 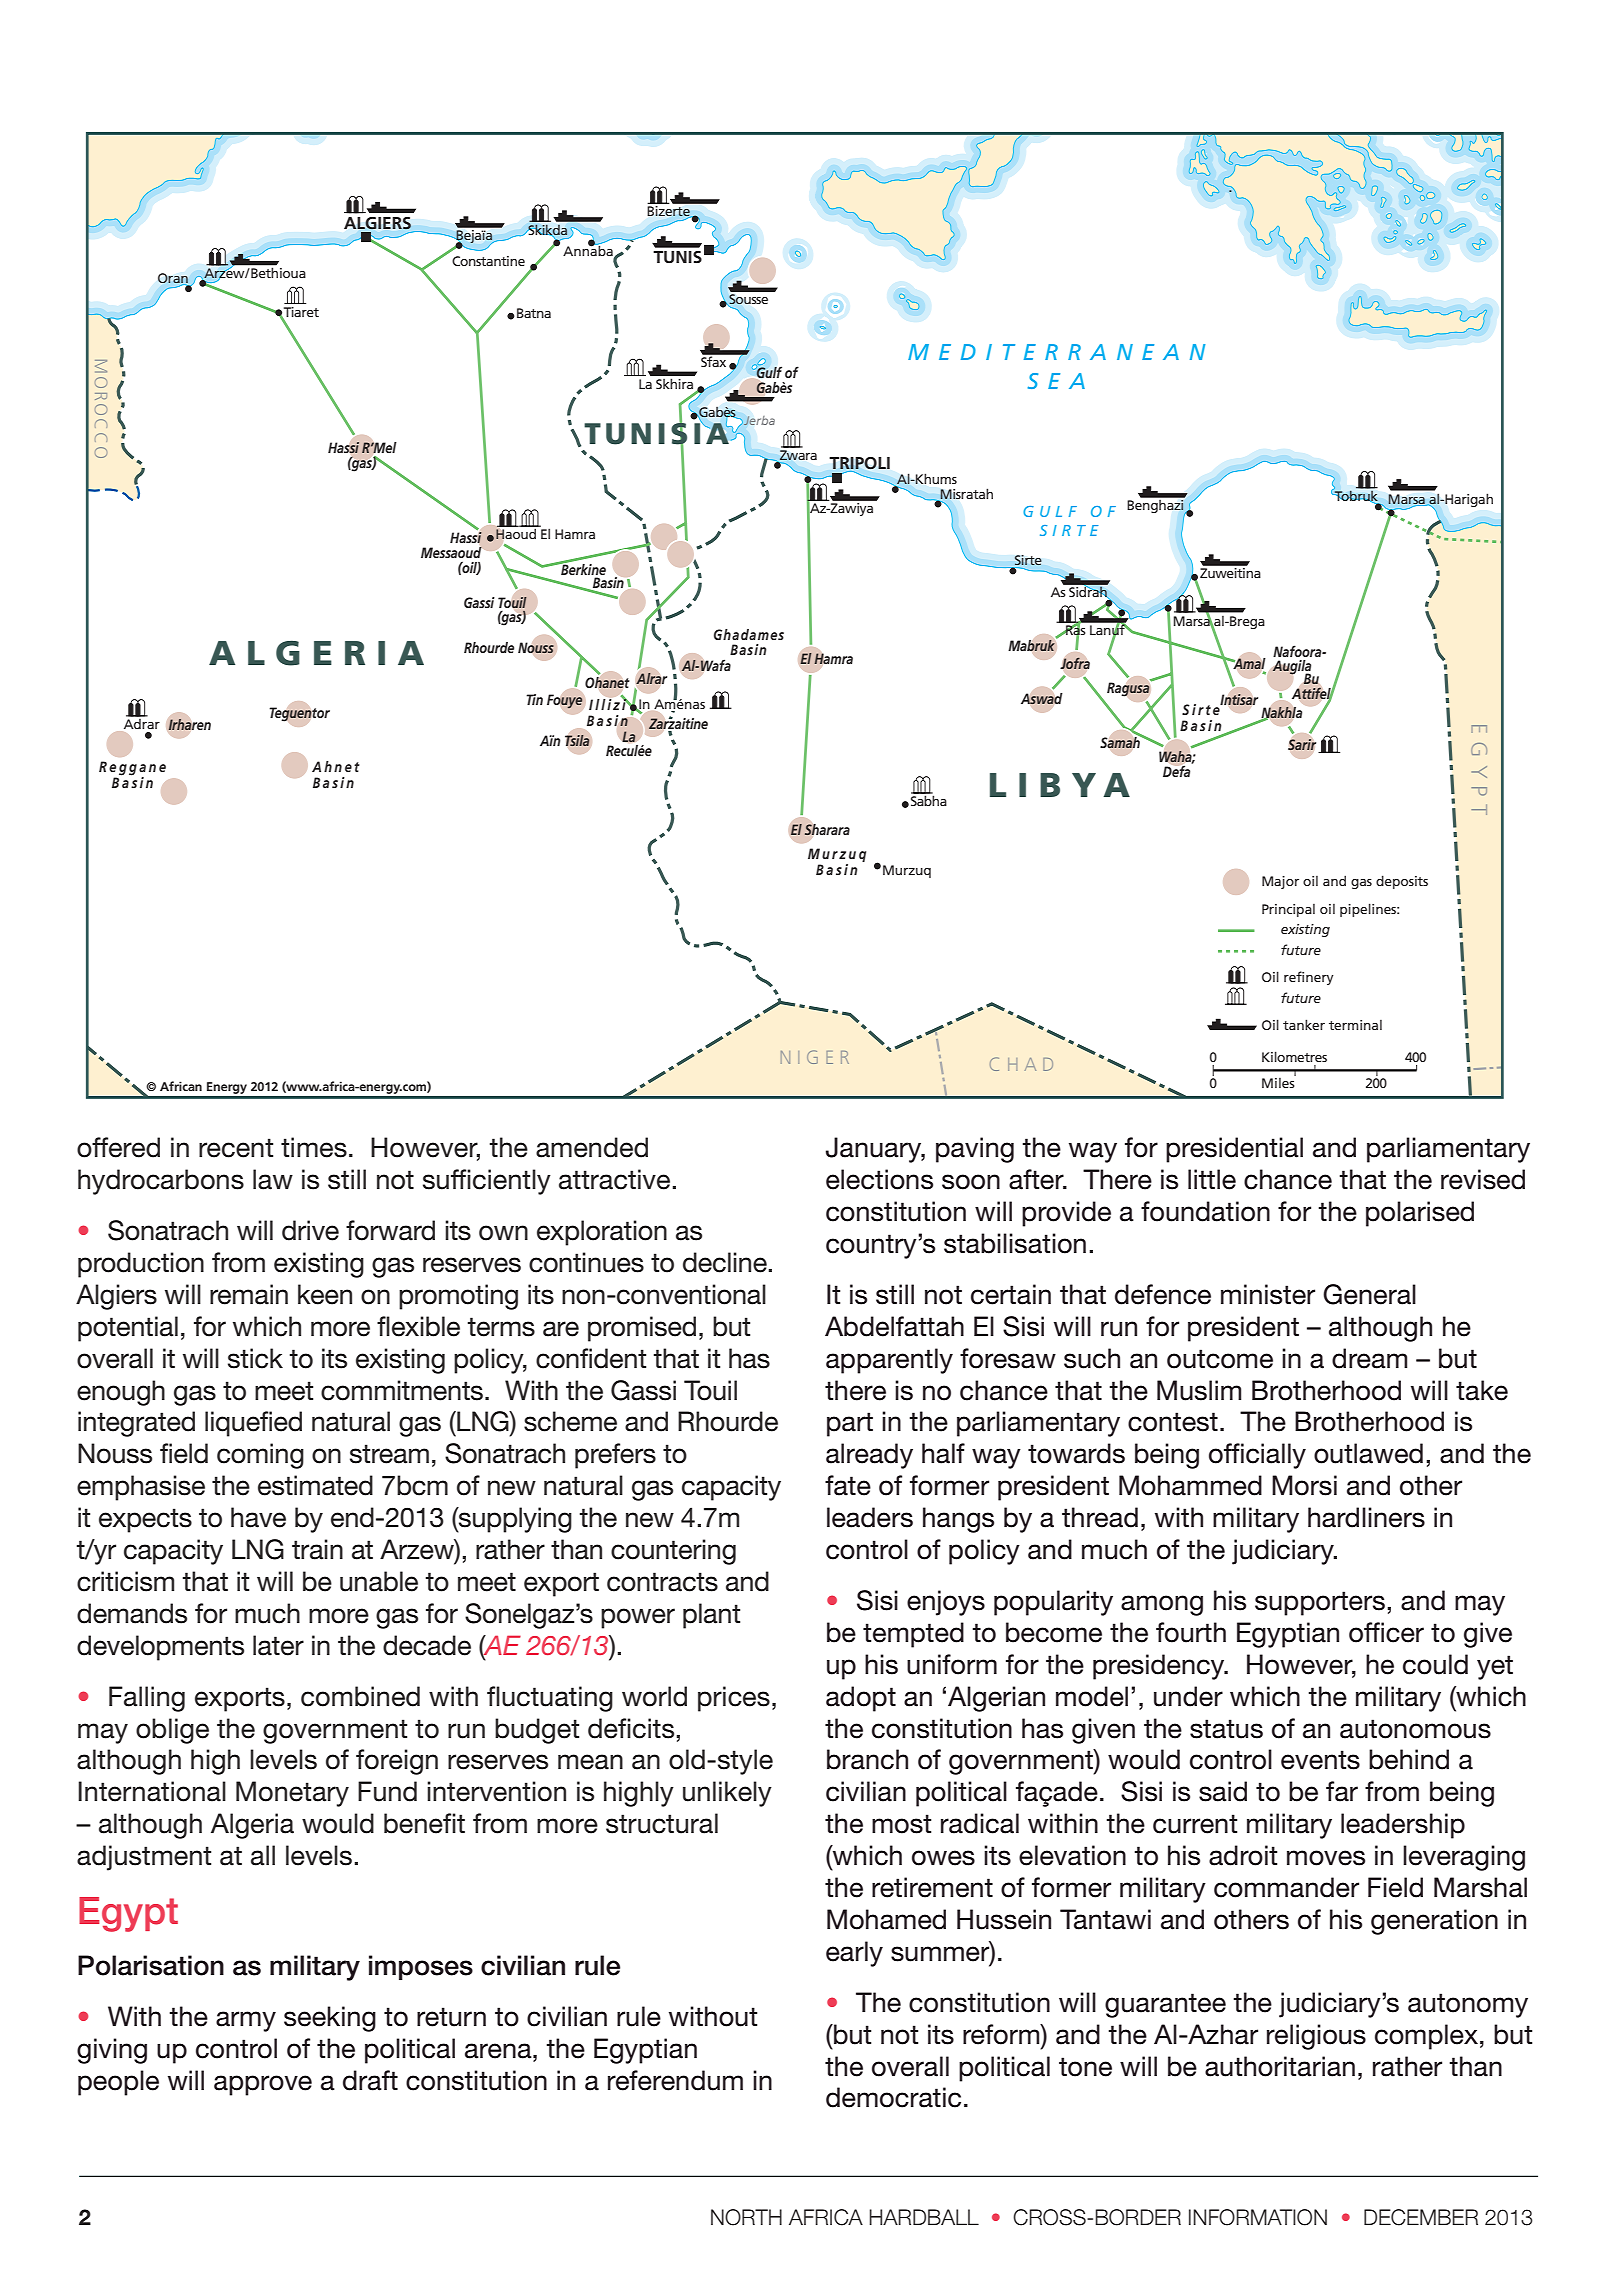 What do you see at coordinates (1042, 699) in the screenshot?
I see `Aswad` at bounding box center [1042, 699].
